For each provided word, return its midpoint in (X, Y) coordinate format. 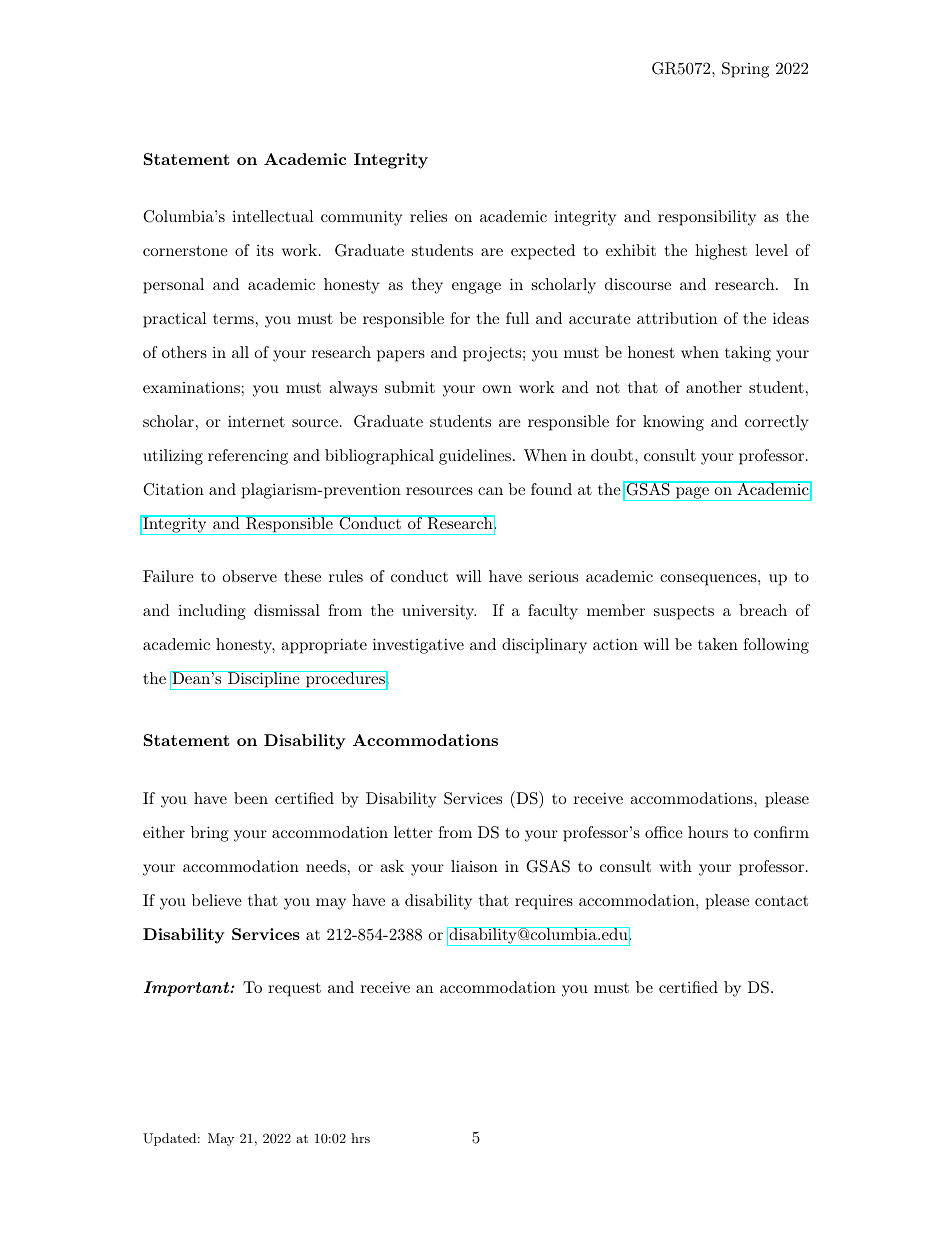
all (240, 352)
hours (708, 832)
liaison (474, 866)
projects (492, 354)
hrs (360, 1138)
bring (210, 834)
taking (748, 354)
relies (428, 216)
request (294, 989)
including (212, 612)
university (439, 612)
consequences (708, 580)
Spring (745, 70)
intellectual (272, 216)
